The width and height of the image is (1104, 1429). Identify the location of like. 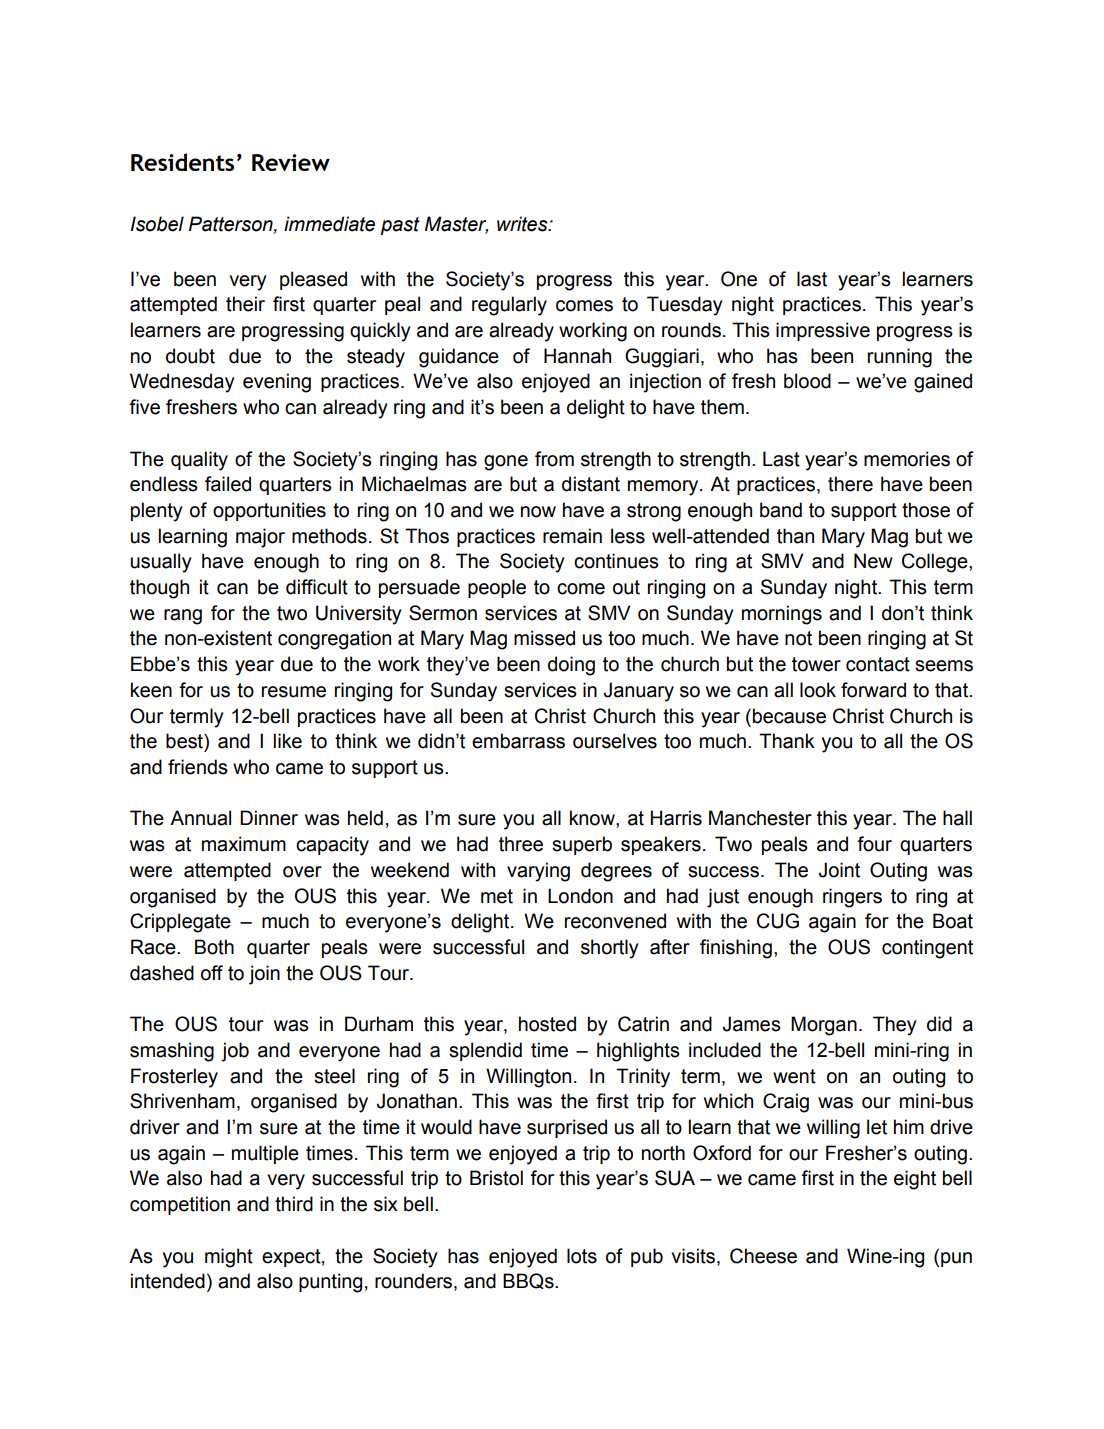
(288, 741).
